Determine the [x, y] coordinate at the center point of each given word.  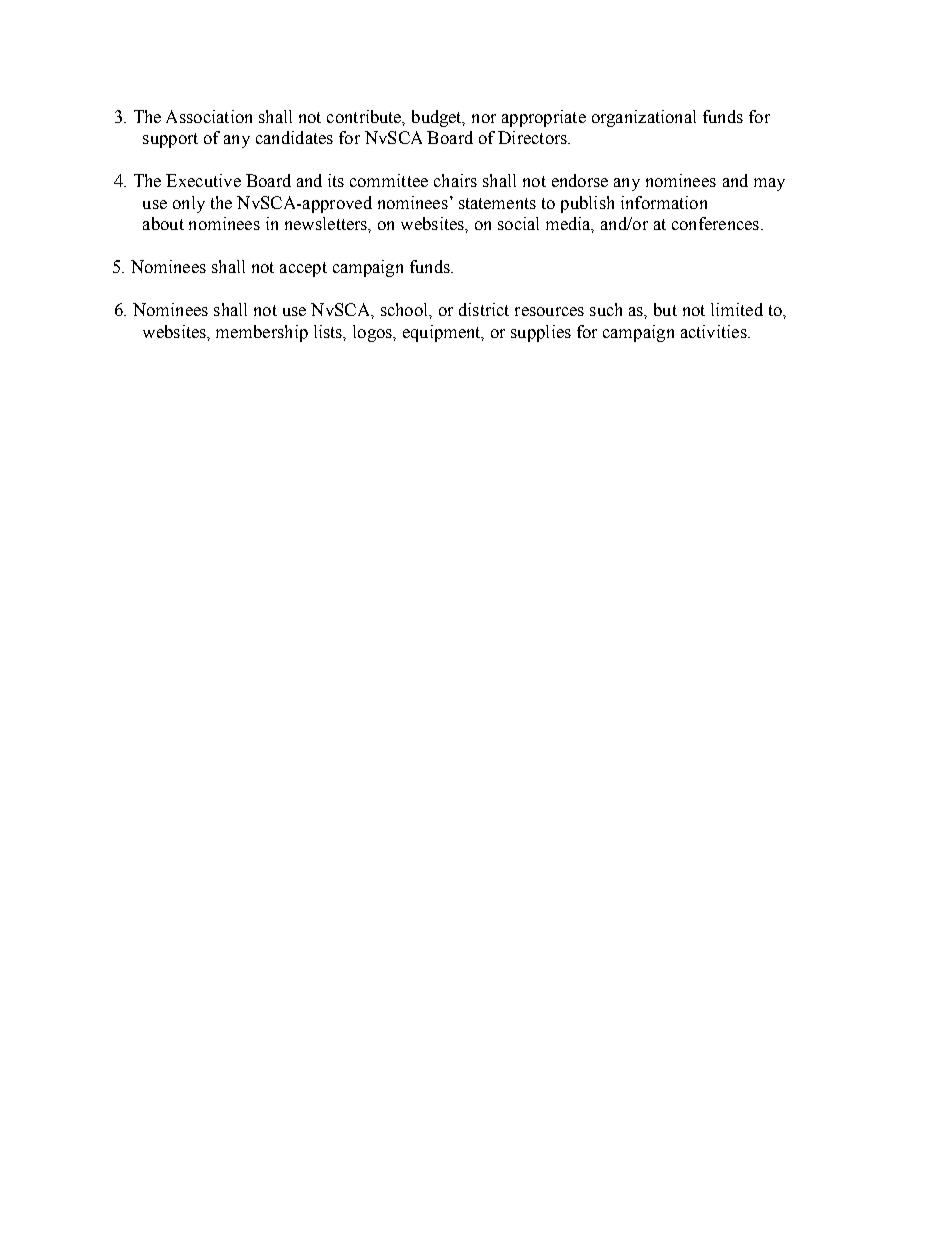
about [163, 223]
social [518, 223]
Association [209, 116]
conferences [715, 223]
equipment [443, 333]
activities [715, 331]
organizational [644, 118]
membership [262, 333]
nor [484, 118]
